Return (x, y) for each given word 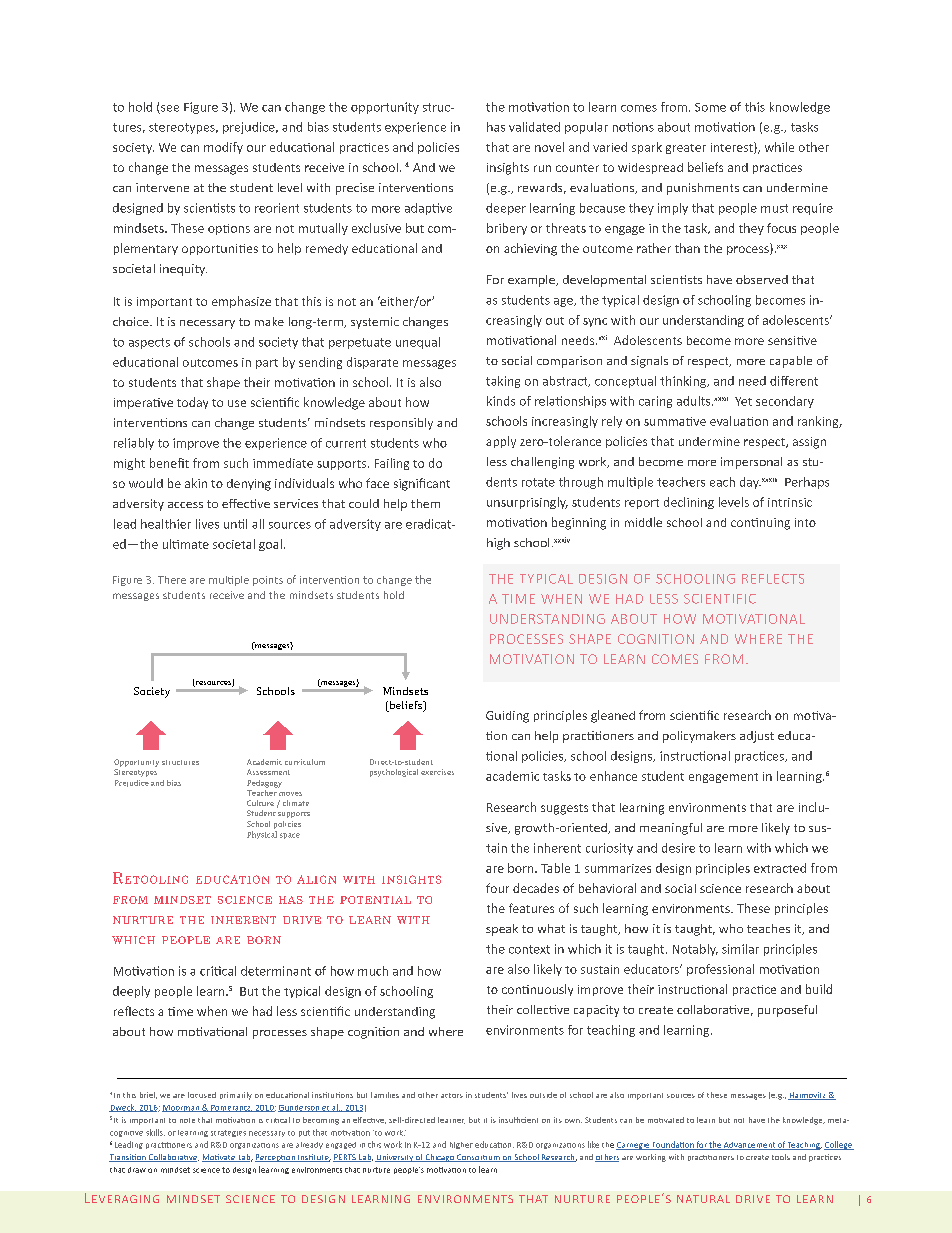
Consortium (478, 1158)
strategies (228, 1133)
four (497, 888)
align (316, 879)
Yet (743, 401)
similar (740, 949)
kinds (501, 401)
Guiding (507, 717)
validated (534, 127)
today (192, 403)
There (172, 580)
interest (733, 148)
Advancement (749, 1146)
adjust (757, 737)
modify (223, 148)
